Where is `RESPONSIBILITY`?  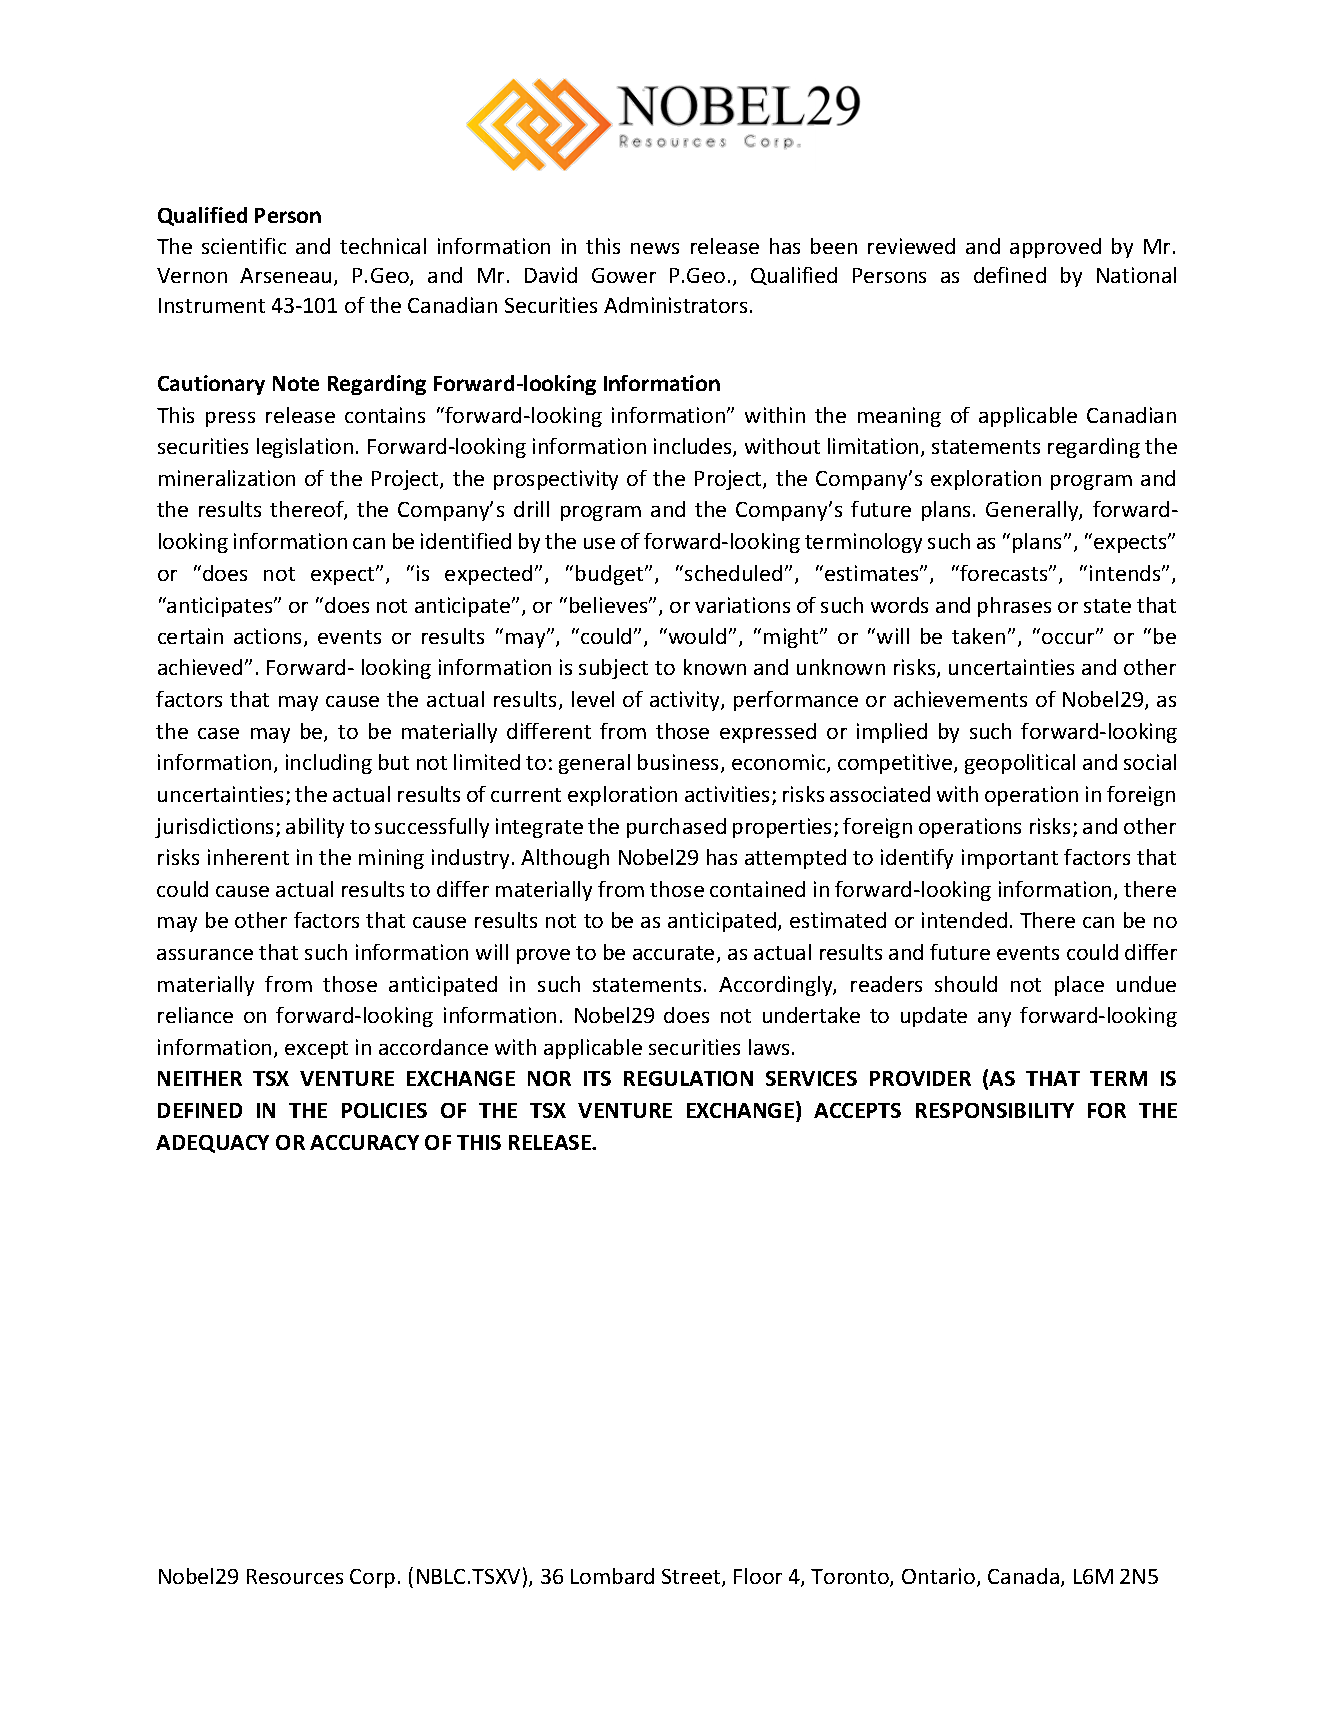
RESPONSIBILITY is located at coordinates (995, 1110).
